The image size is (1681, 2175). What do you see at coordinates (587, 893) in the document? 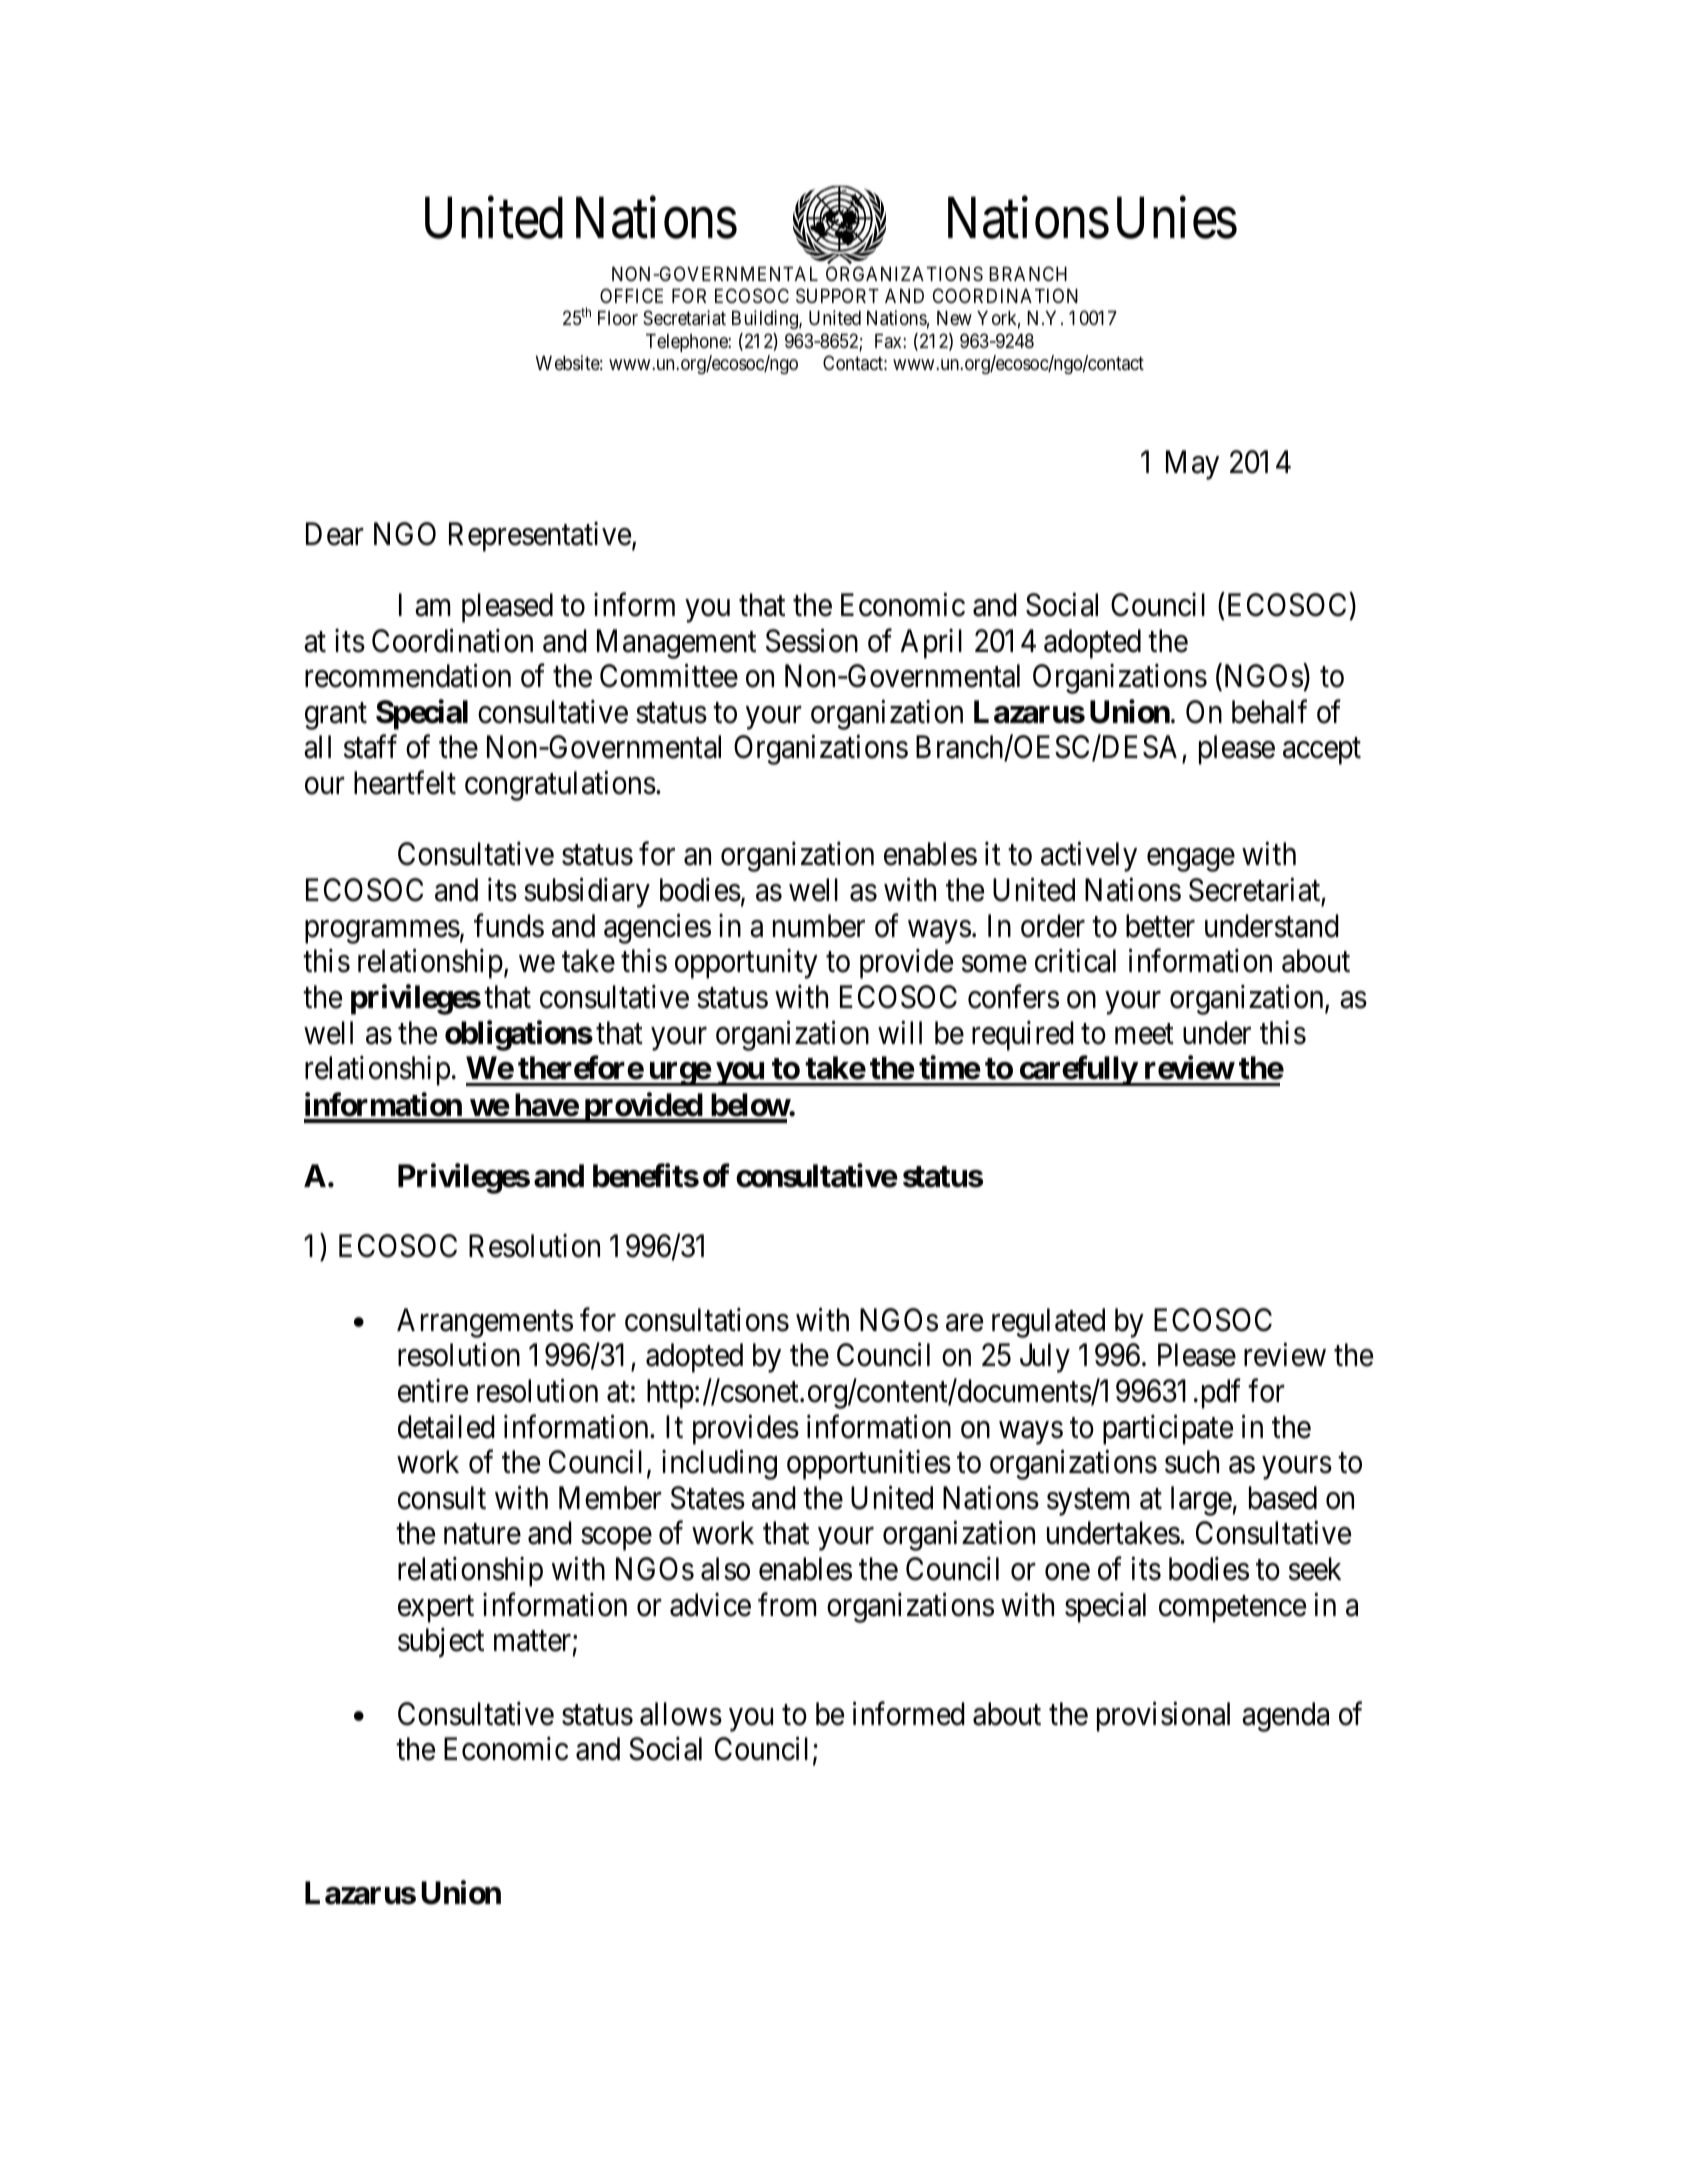
I see `subsidiary` at bounding box center [587, 893].
